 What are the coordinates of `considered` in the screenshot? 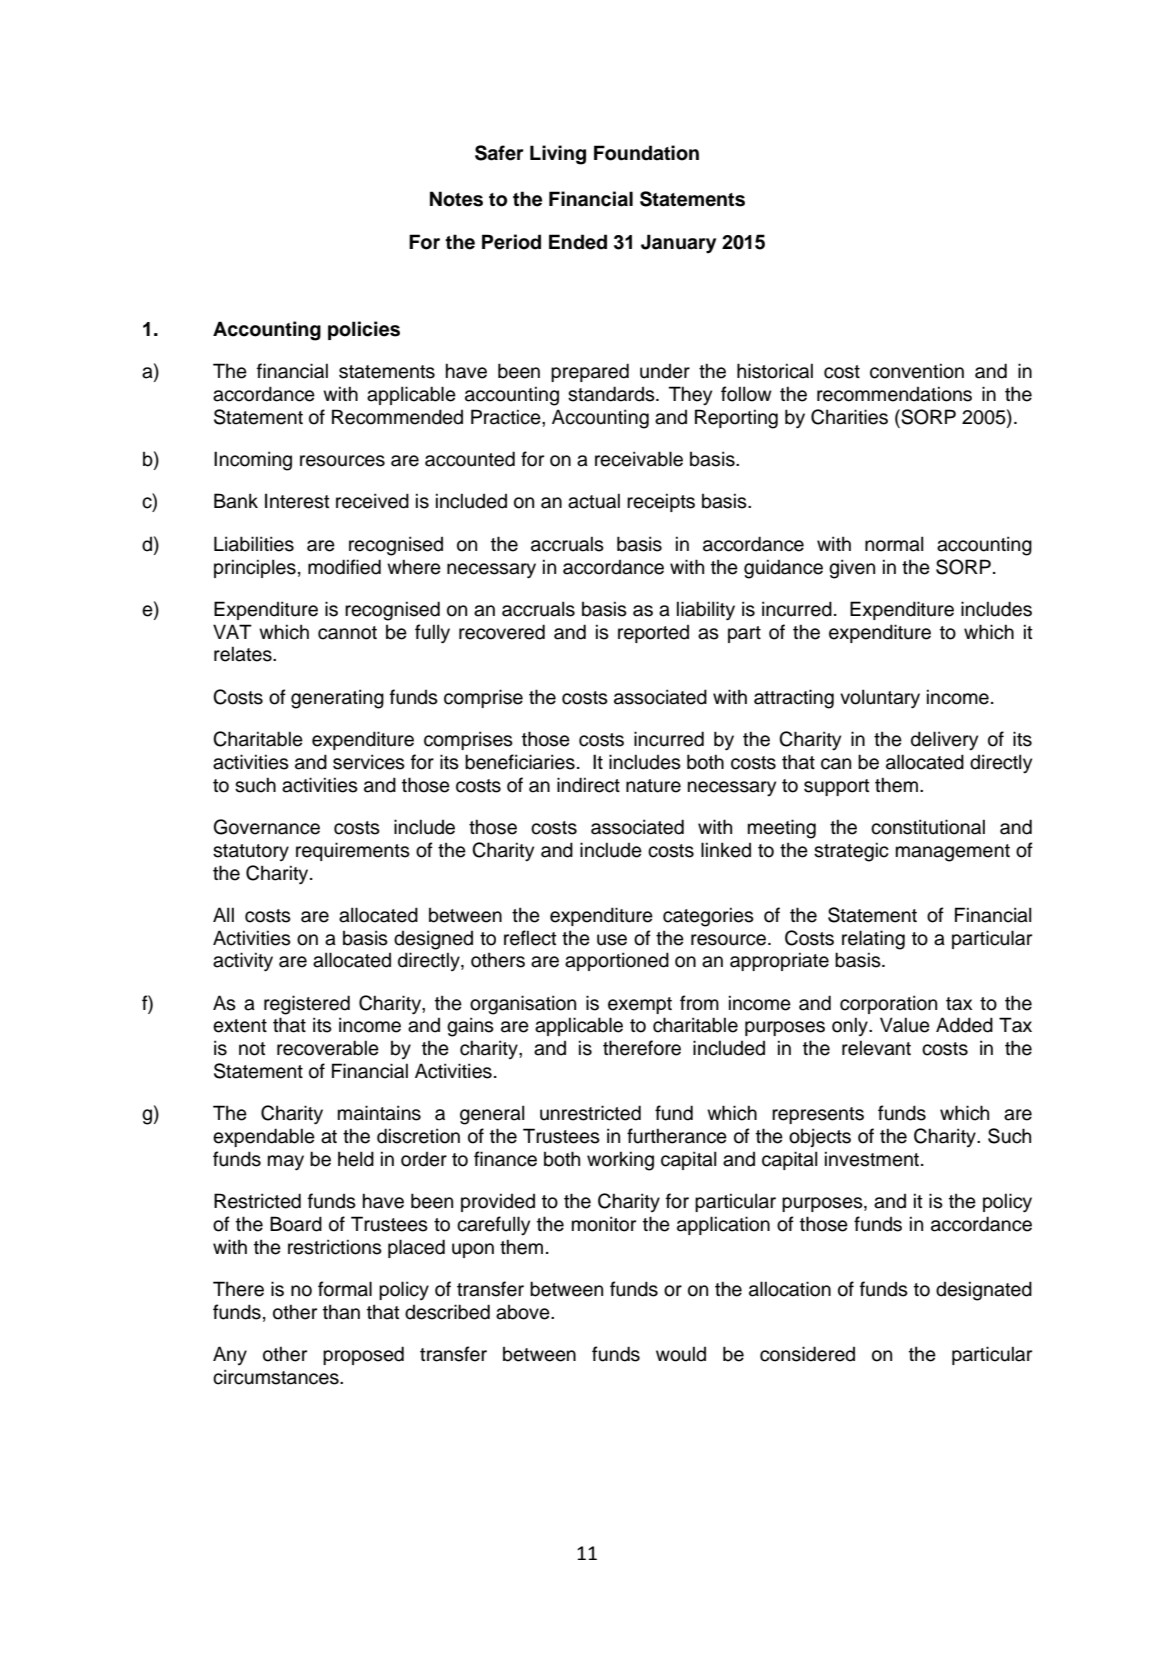 It's located at (807, 1354).
